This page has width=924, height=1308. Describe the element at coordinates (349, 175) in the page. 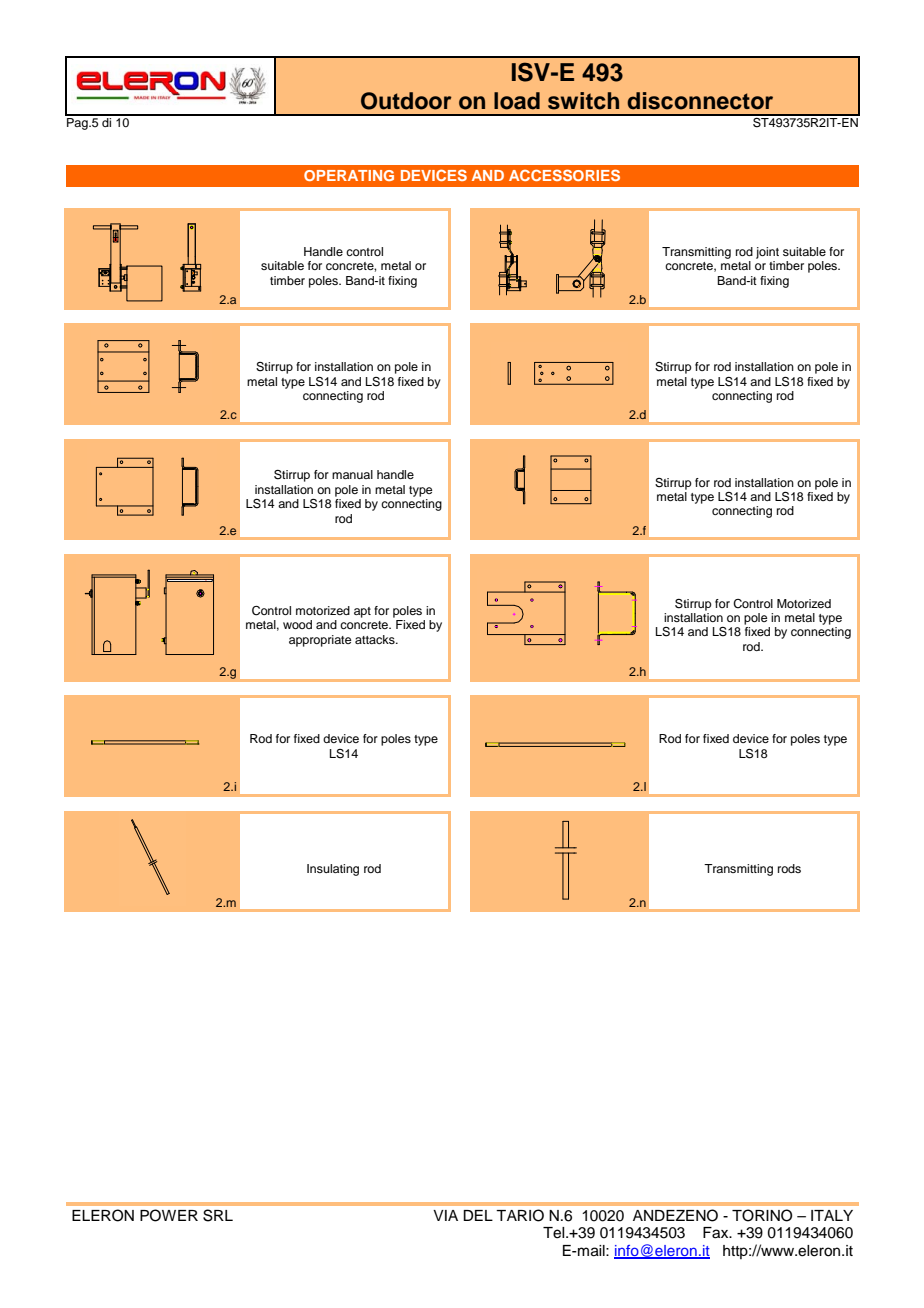

I see `OPERATING` at that location.
